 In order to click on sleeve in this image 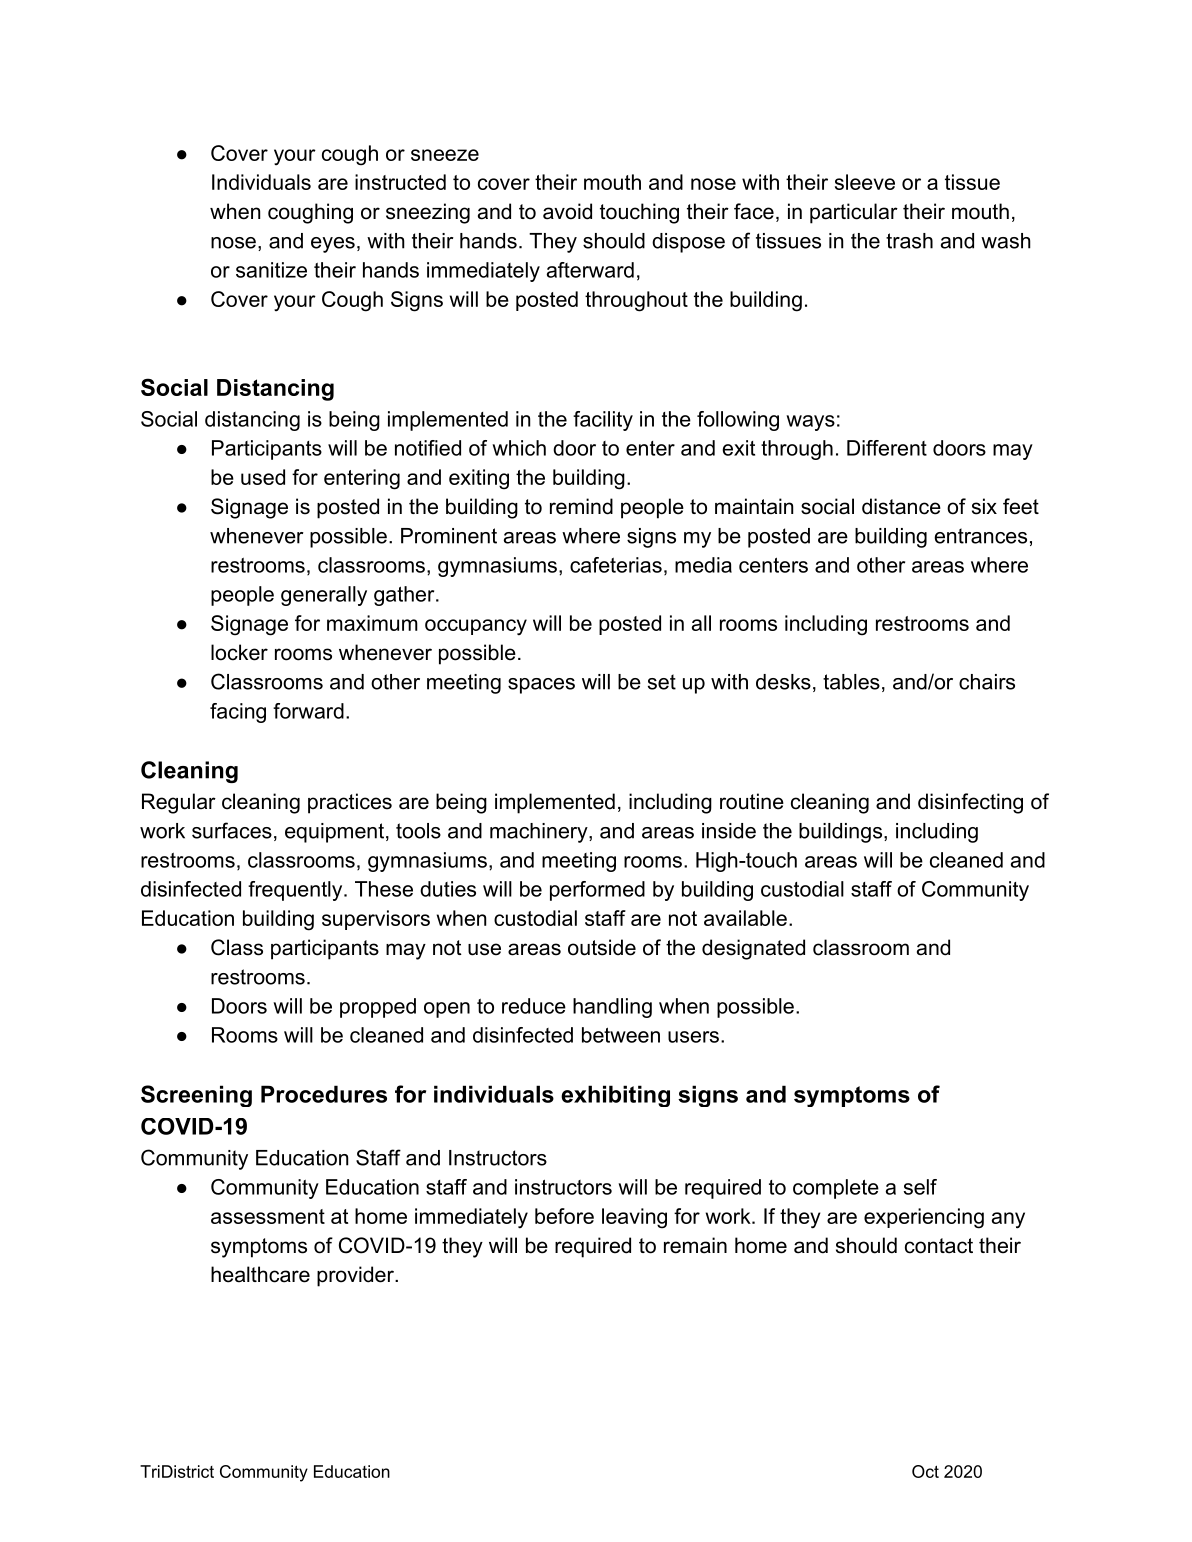, I will do `click(865, 182)`.
